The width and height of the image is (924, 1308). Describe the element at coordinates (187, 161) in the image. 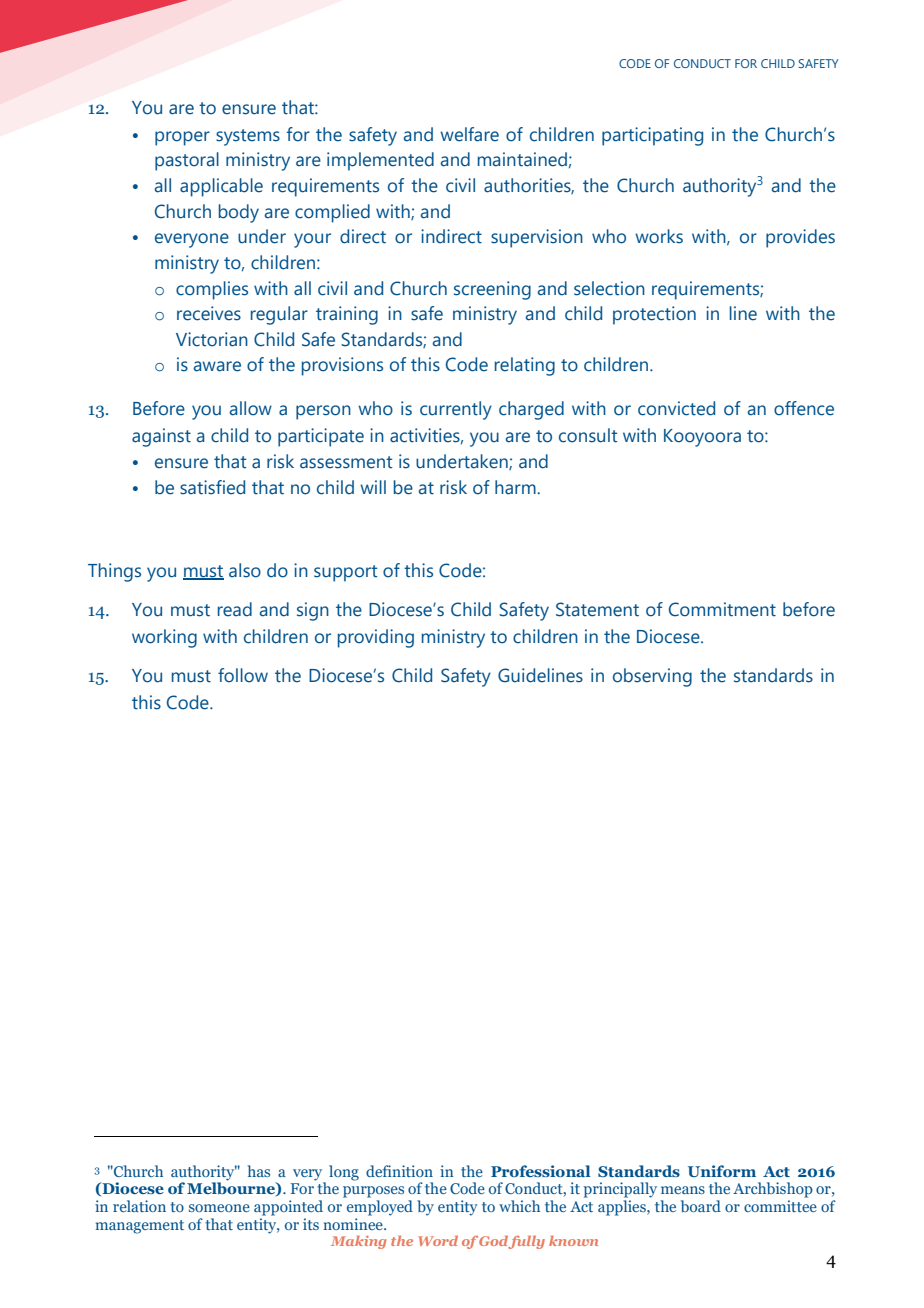

I see `pastoral` at that location.
